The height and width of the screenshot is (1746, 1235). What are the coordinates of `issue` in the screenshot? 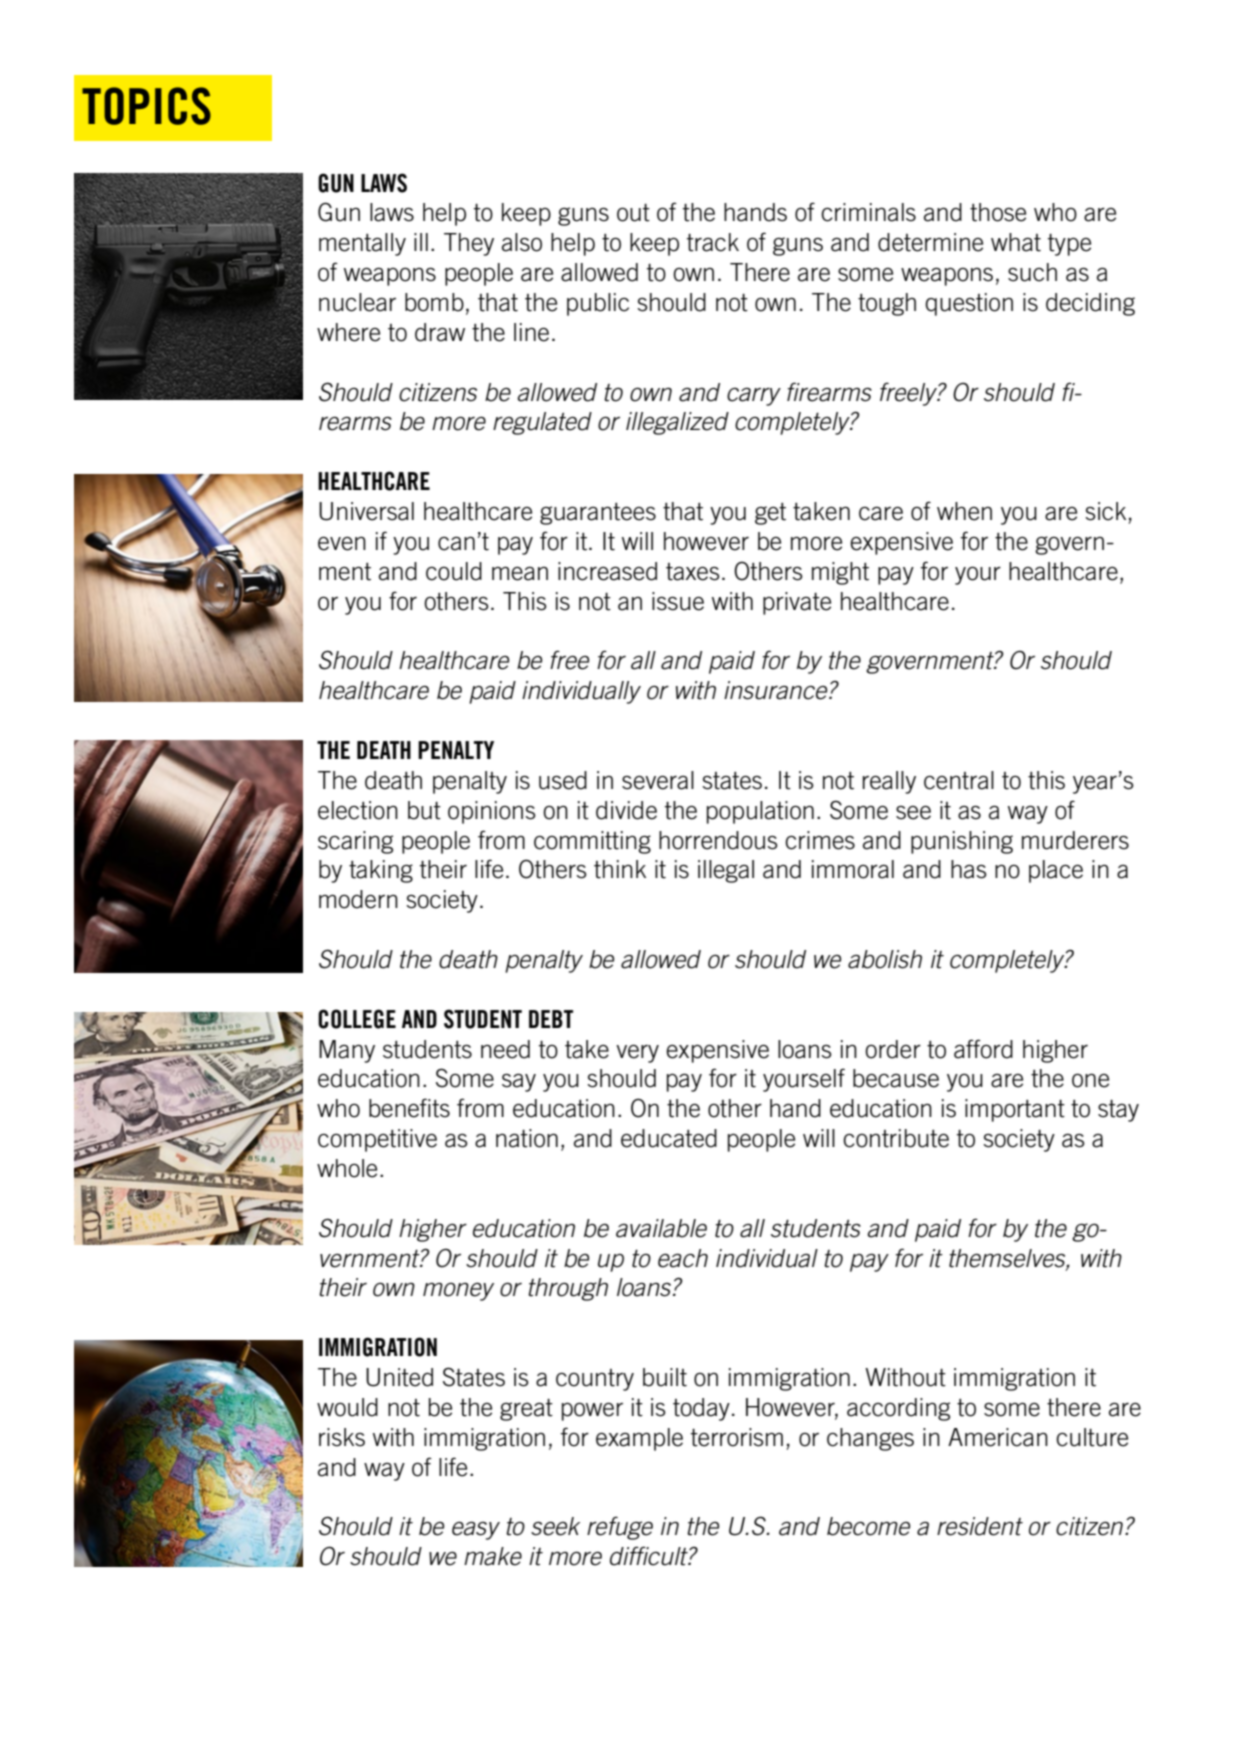 It's located at (678, 601).
